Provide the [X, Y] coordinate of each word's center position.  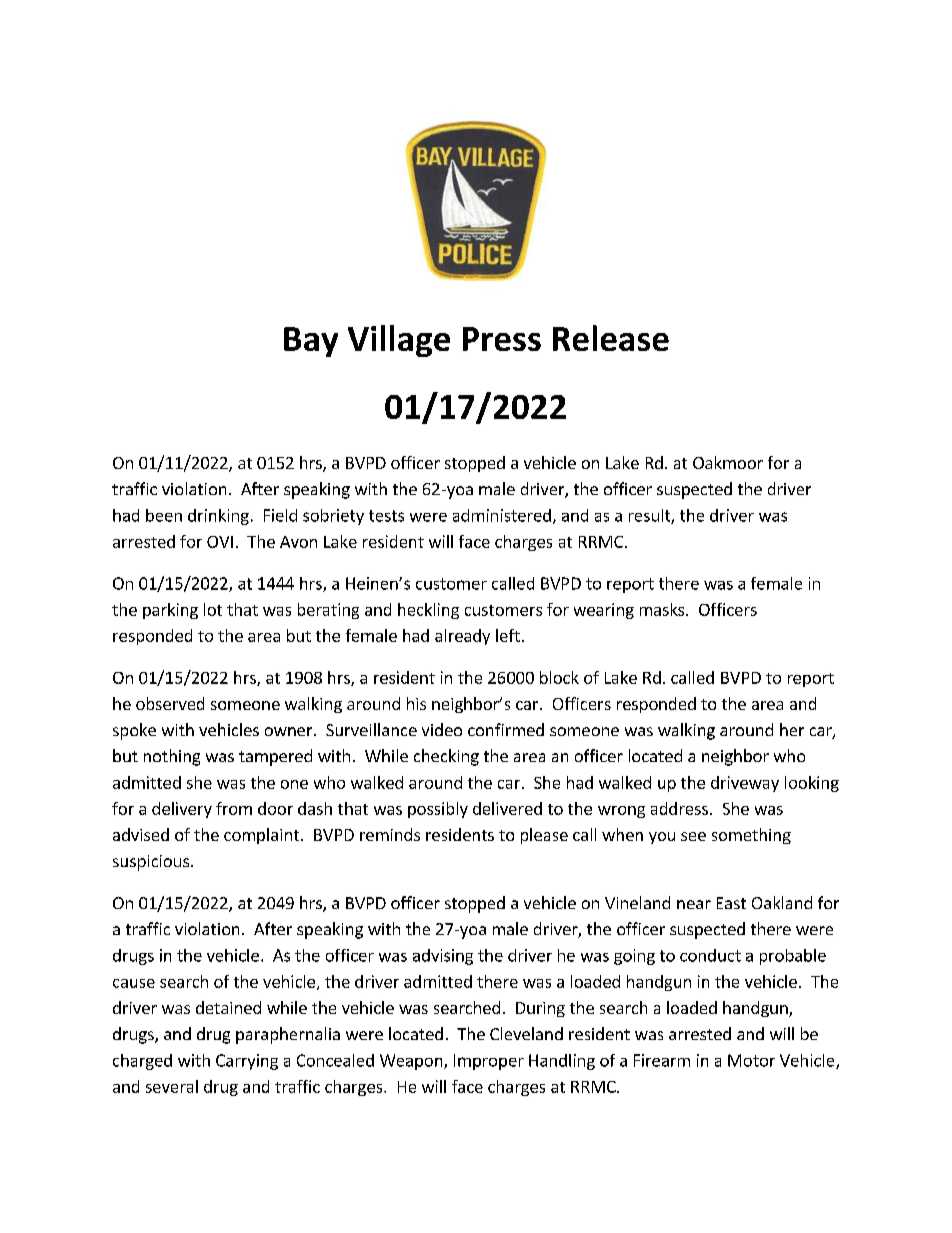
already [462, 637]
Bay [311, 342]
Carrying [247, 1062]
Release [611, 338]
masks [663, 609]
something [751, 836]
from [234, 808]
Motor [751, 1060]
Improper [489, 1062]
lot [213, 609]
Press [502, 339]
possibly [438, 810]
